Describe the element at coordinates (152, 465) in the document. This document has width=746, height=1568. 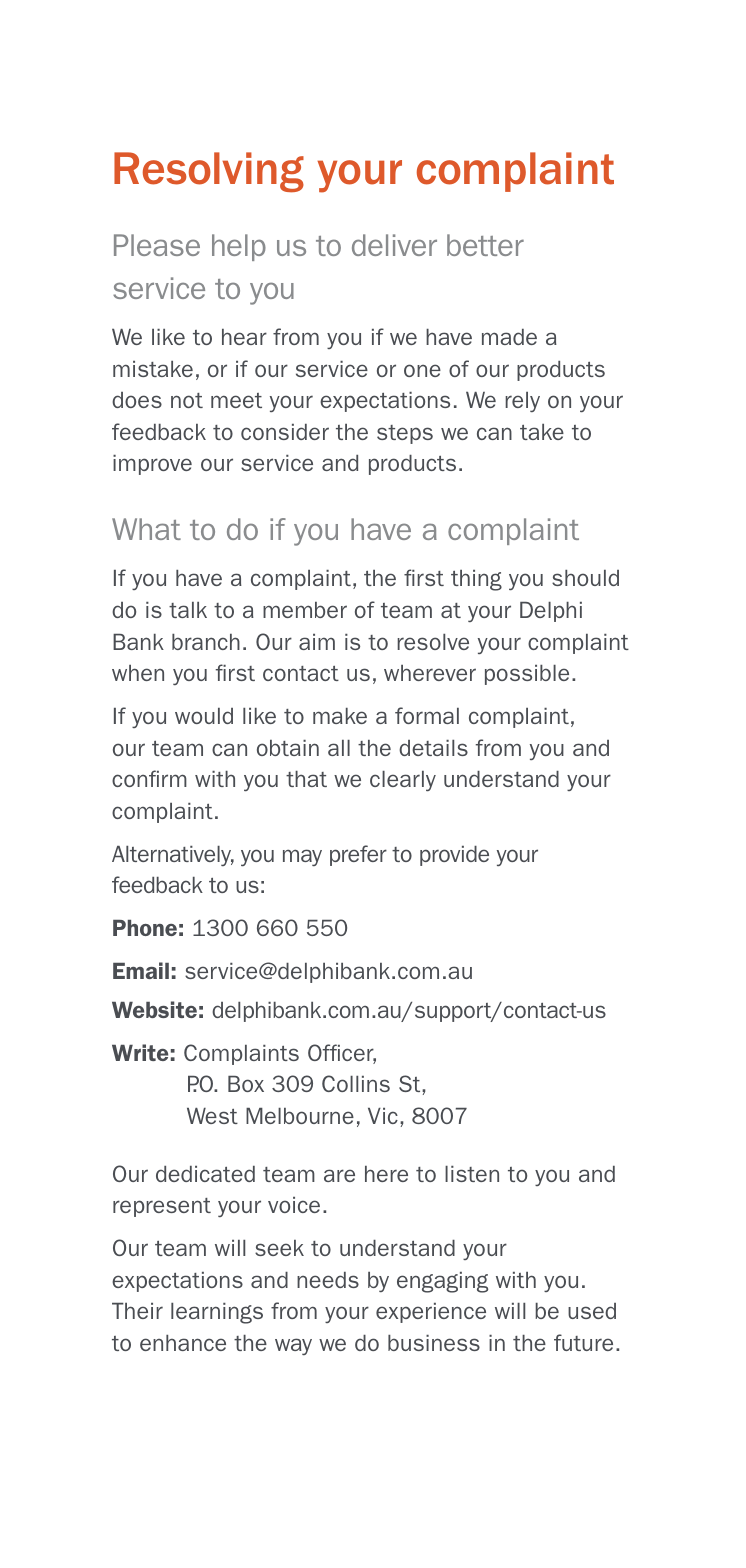
I see `improve` at that location.
